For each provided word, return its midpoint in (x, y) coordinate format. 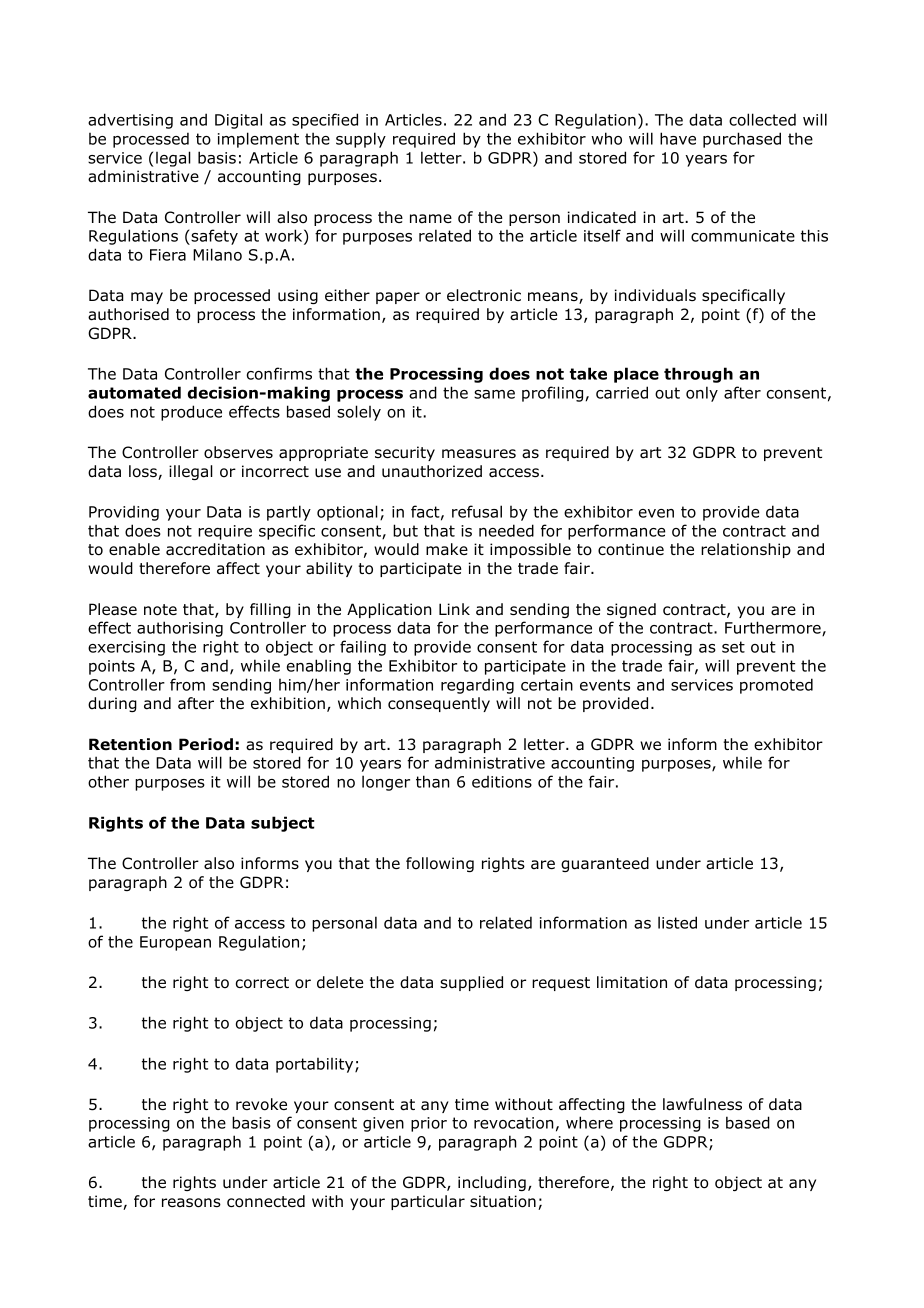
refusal (477, 511)
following (440, 864)
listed (677, 922)
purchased (742, 140)
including (492, 1183)
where (589, 1122)
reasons (191, 1203)
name (431, 219)
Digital (238, 121)
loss (144, 472)
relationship (746, 550)
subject (283, 824)
